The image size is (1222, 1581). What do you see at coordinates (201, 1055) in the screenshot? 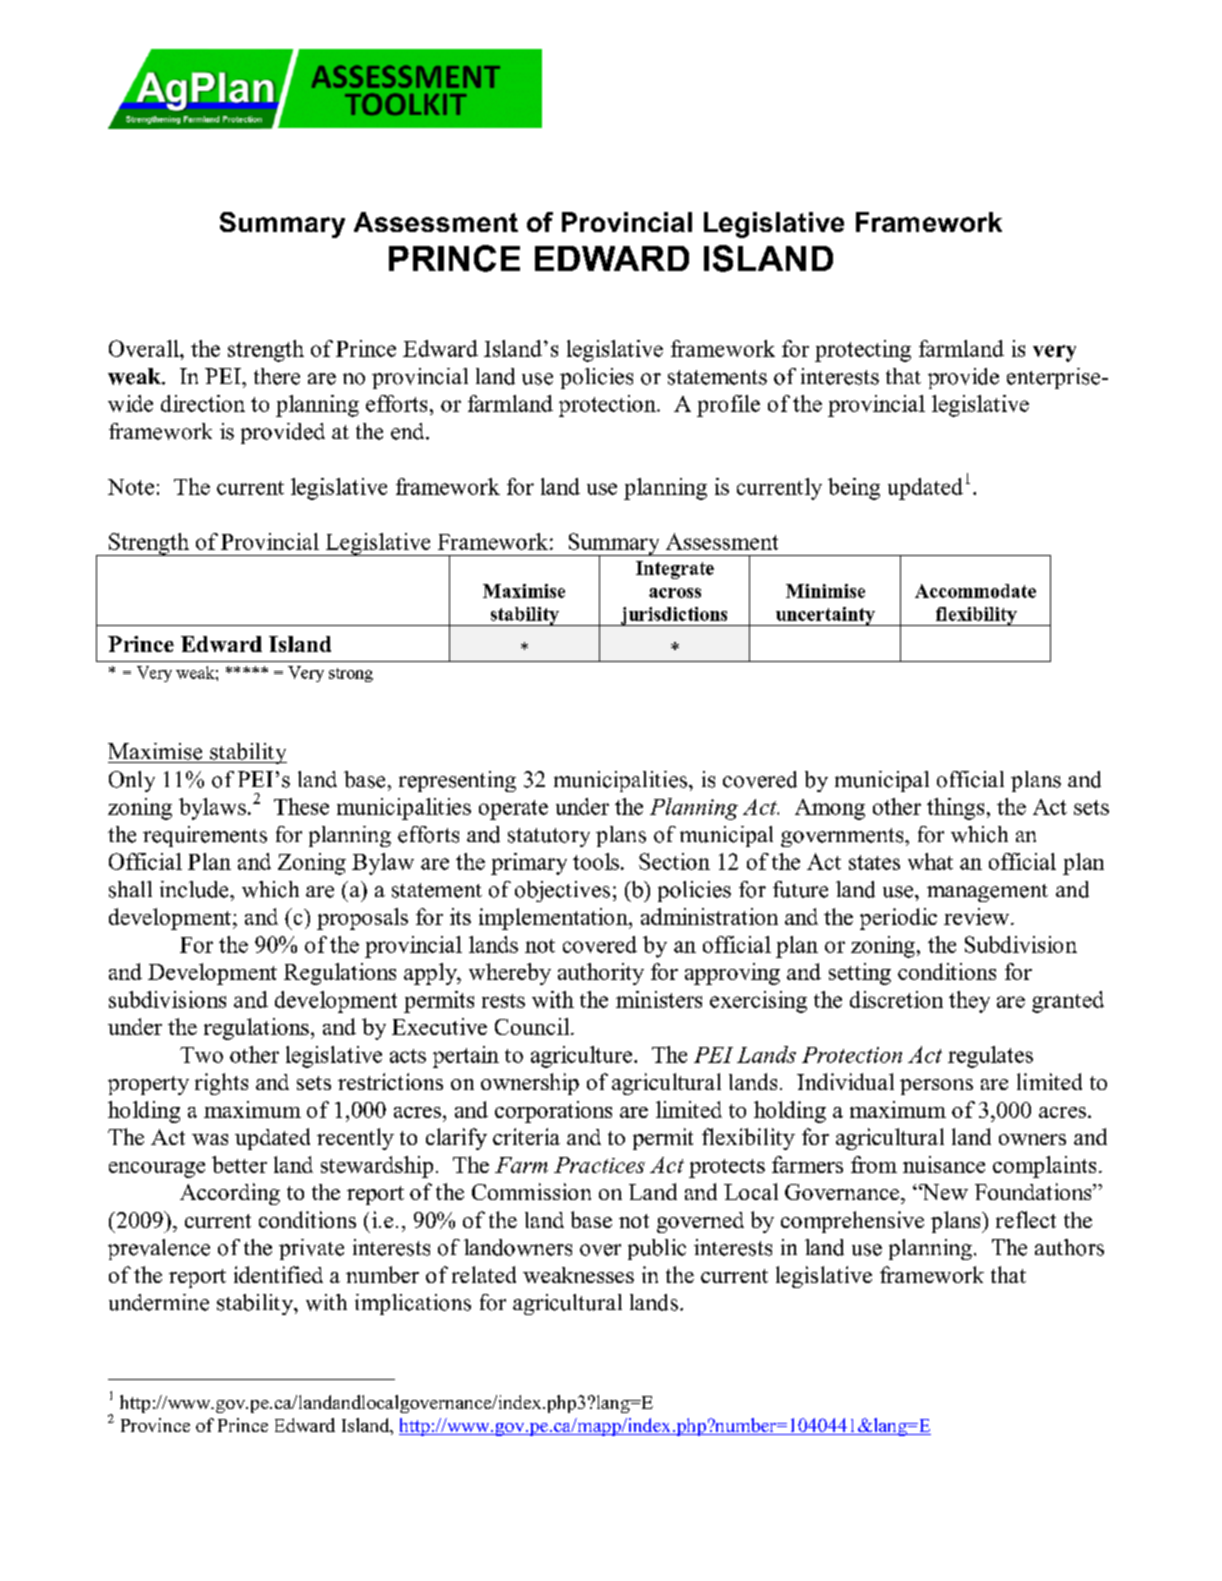
I see `Two` at bounding box center [201, 1055].
